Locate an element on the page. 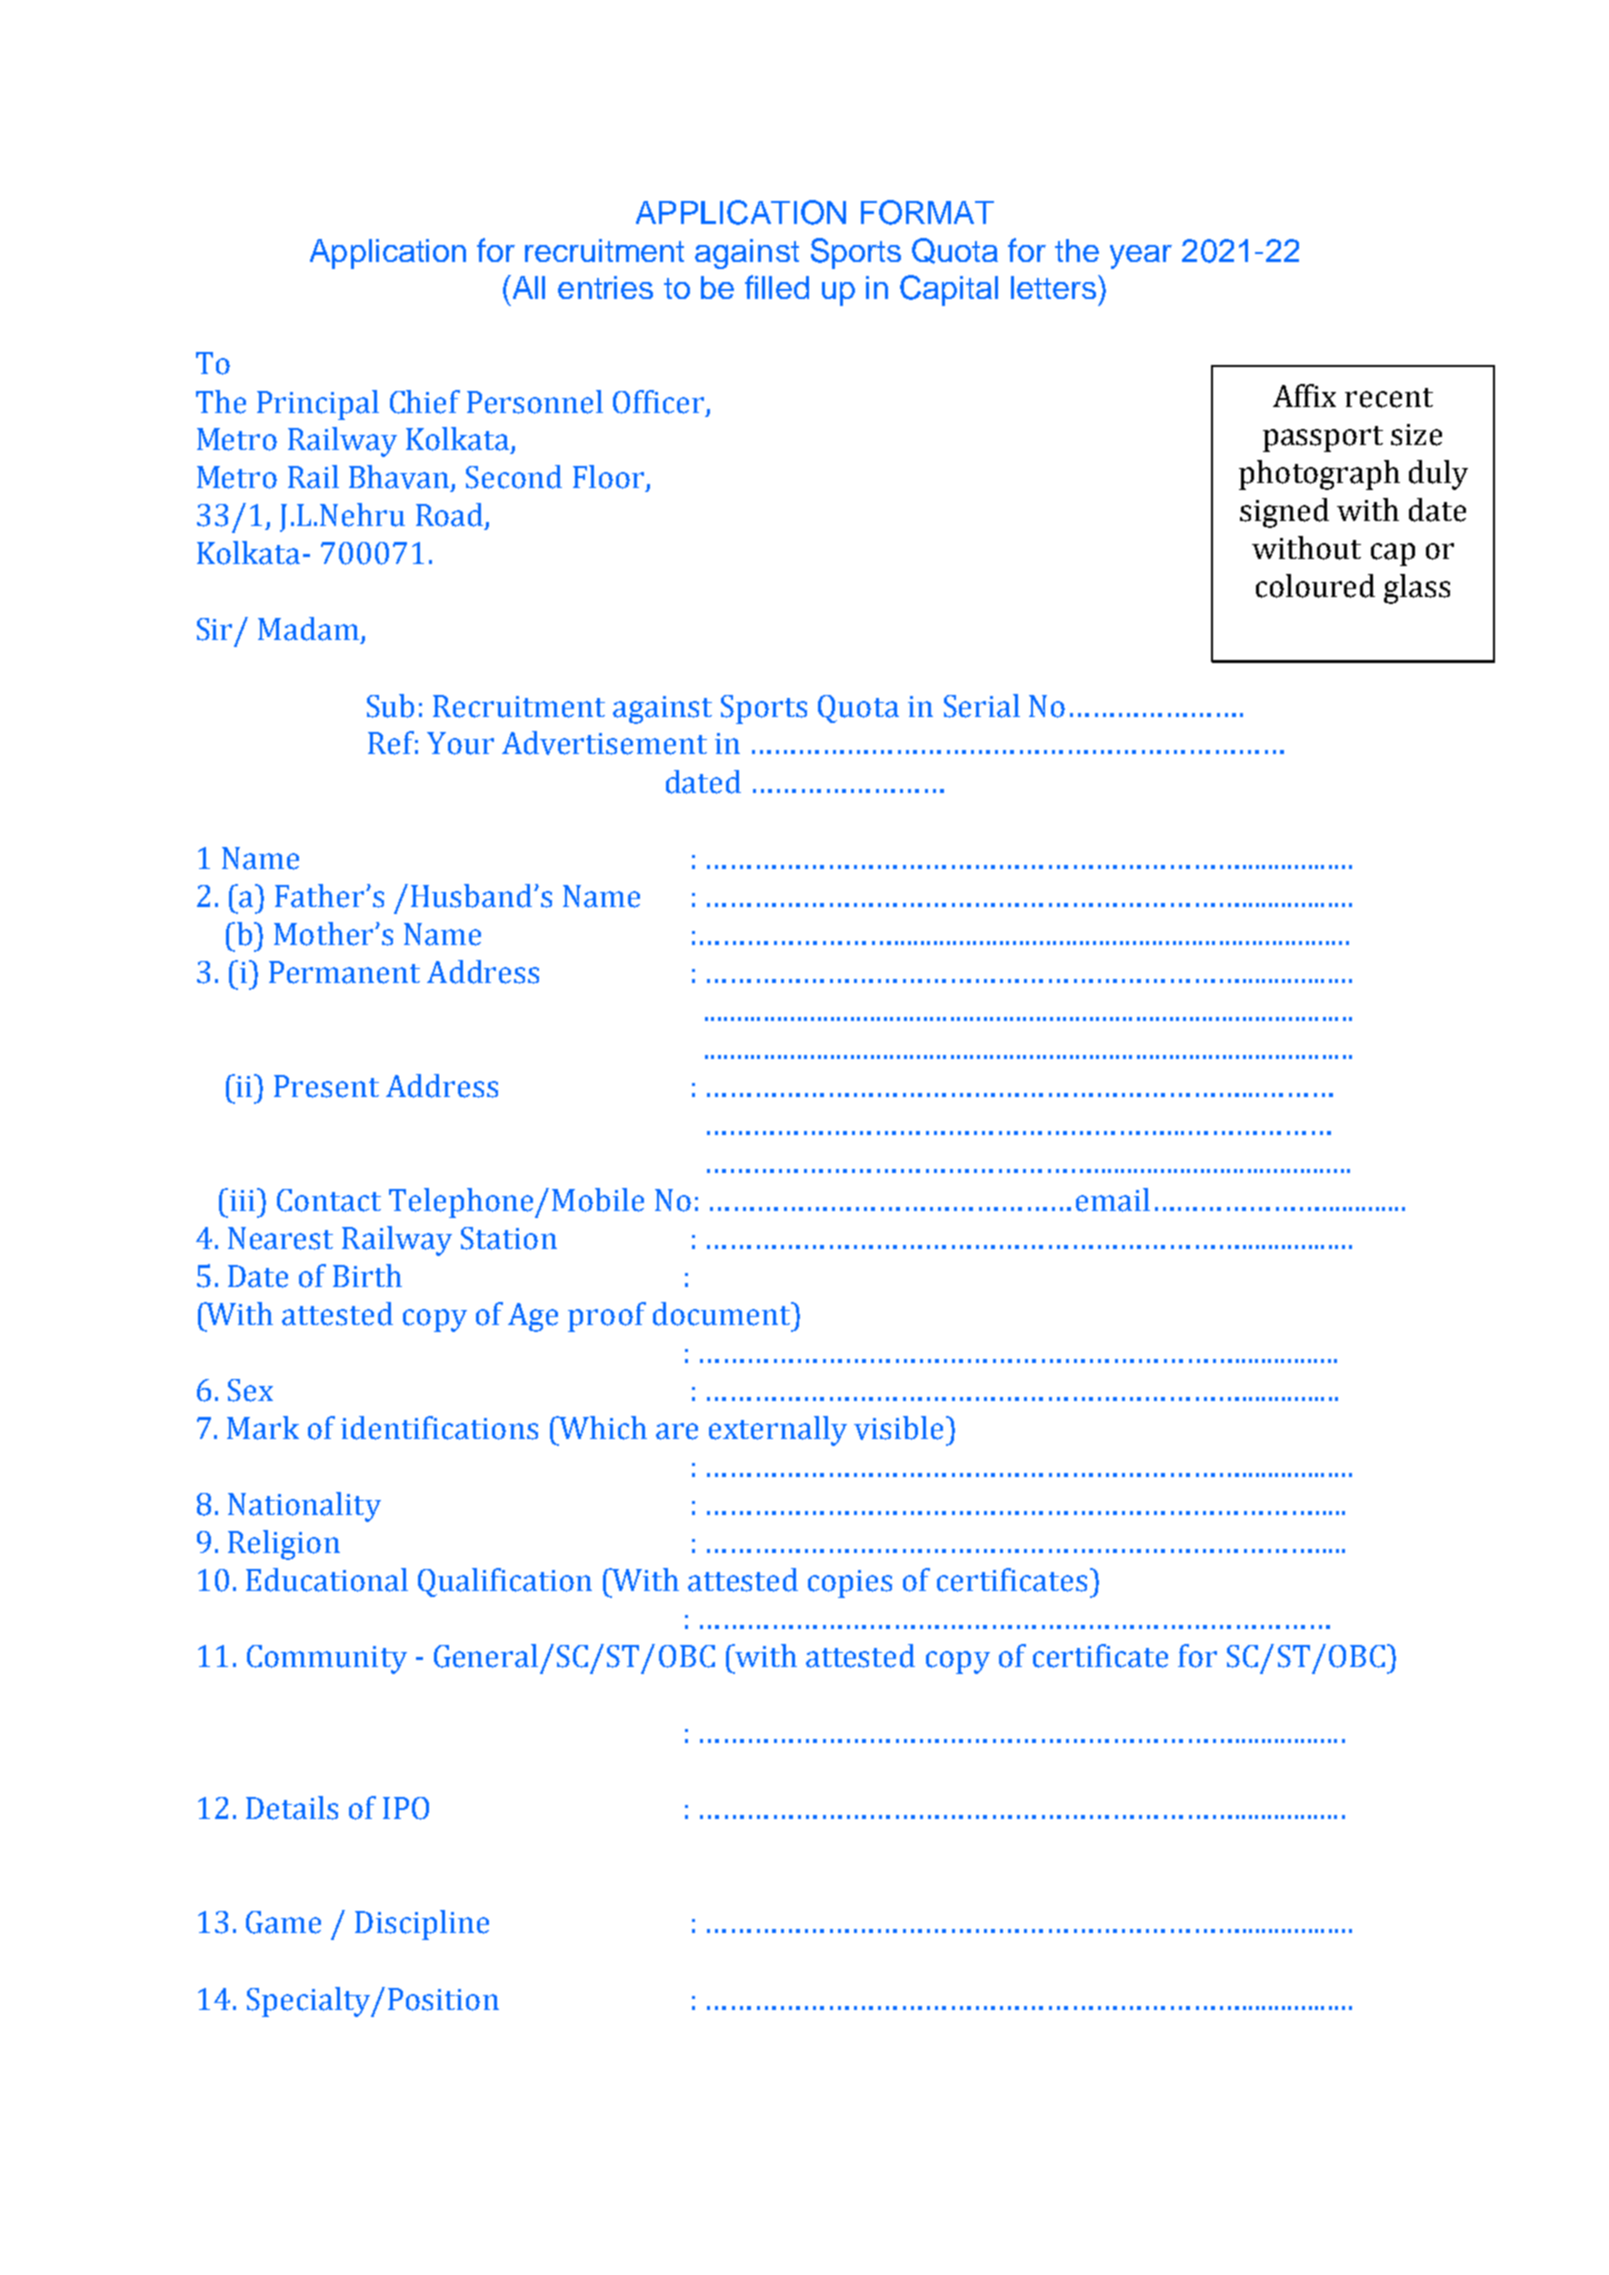 The width and height of the page is (1609, 2275). coloured is located at coordinates (1315, 586).
